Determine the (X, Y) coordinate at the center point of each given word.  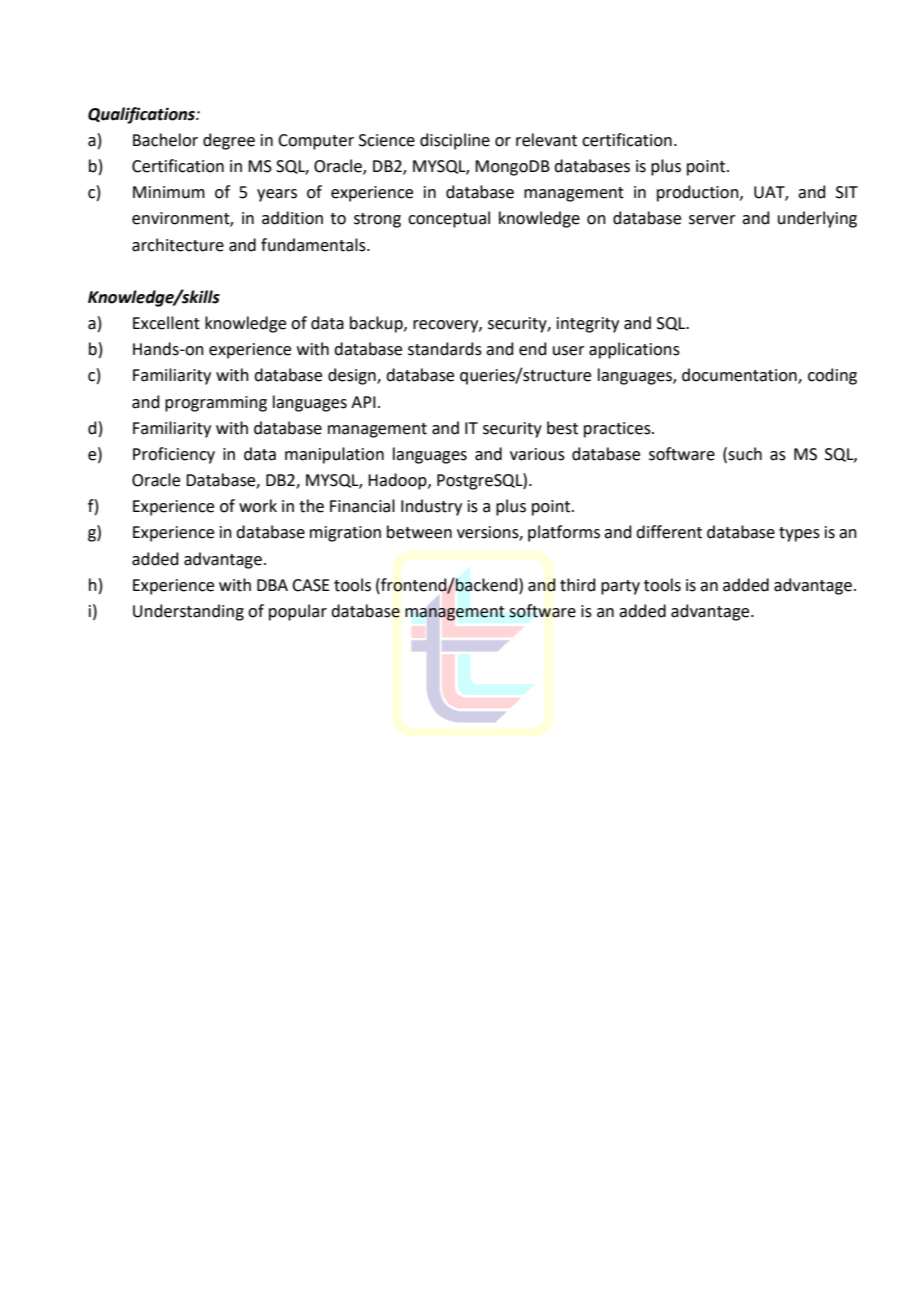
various (537, 454)
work (258, 506)
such (745, 454)
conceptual (449, 219)
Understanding (188, 612)
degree (229, 141)
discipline (455, 141)
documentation (740, 376)
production (699, 193)
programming (216, 404)
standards (445, 349)
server (712, 220)
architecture (178, 245)
